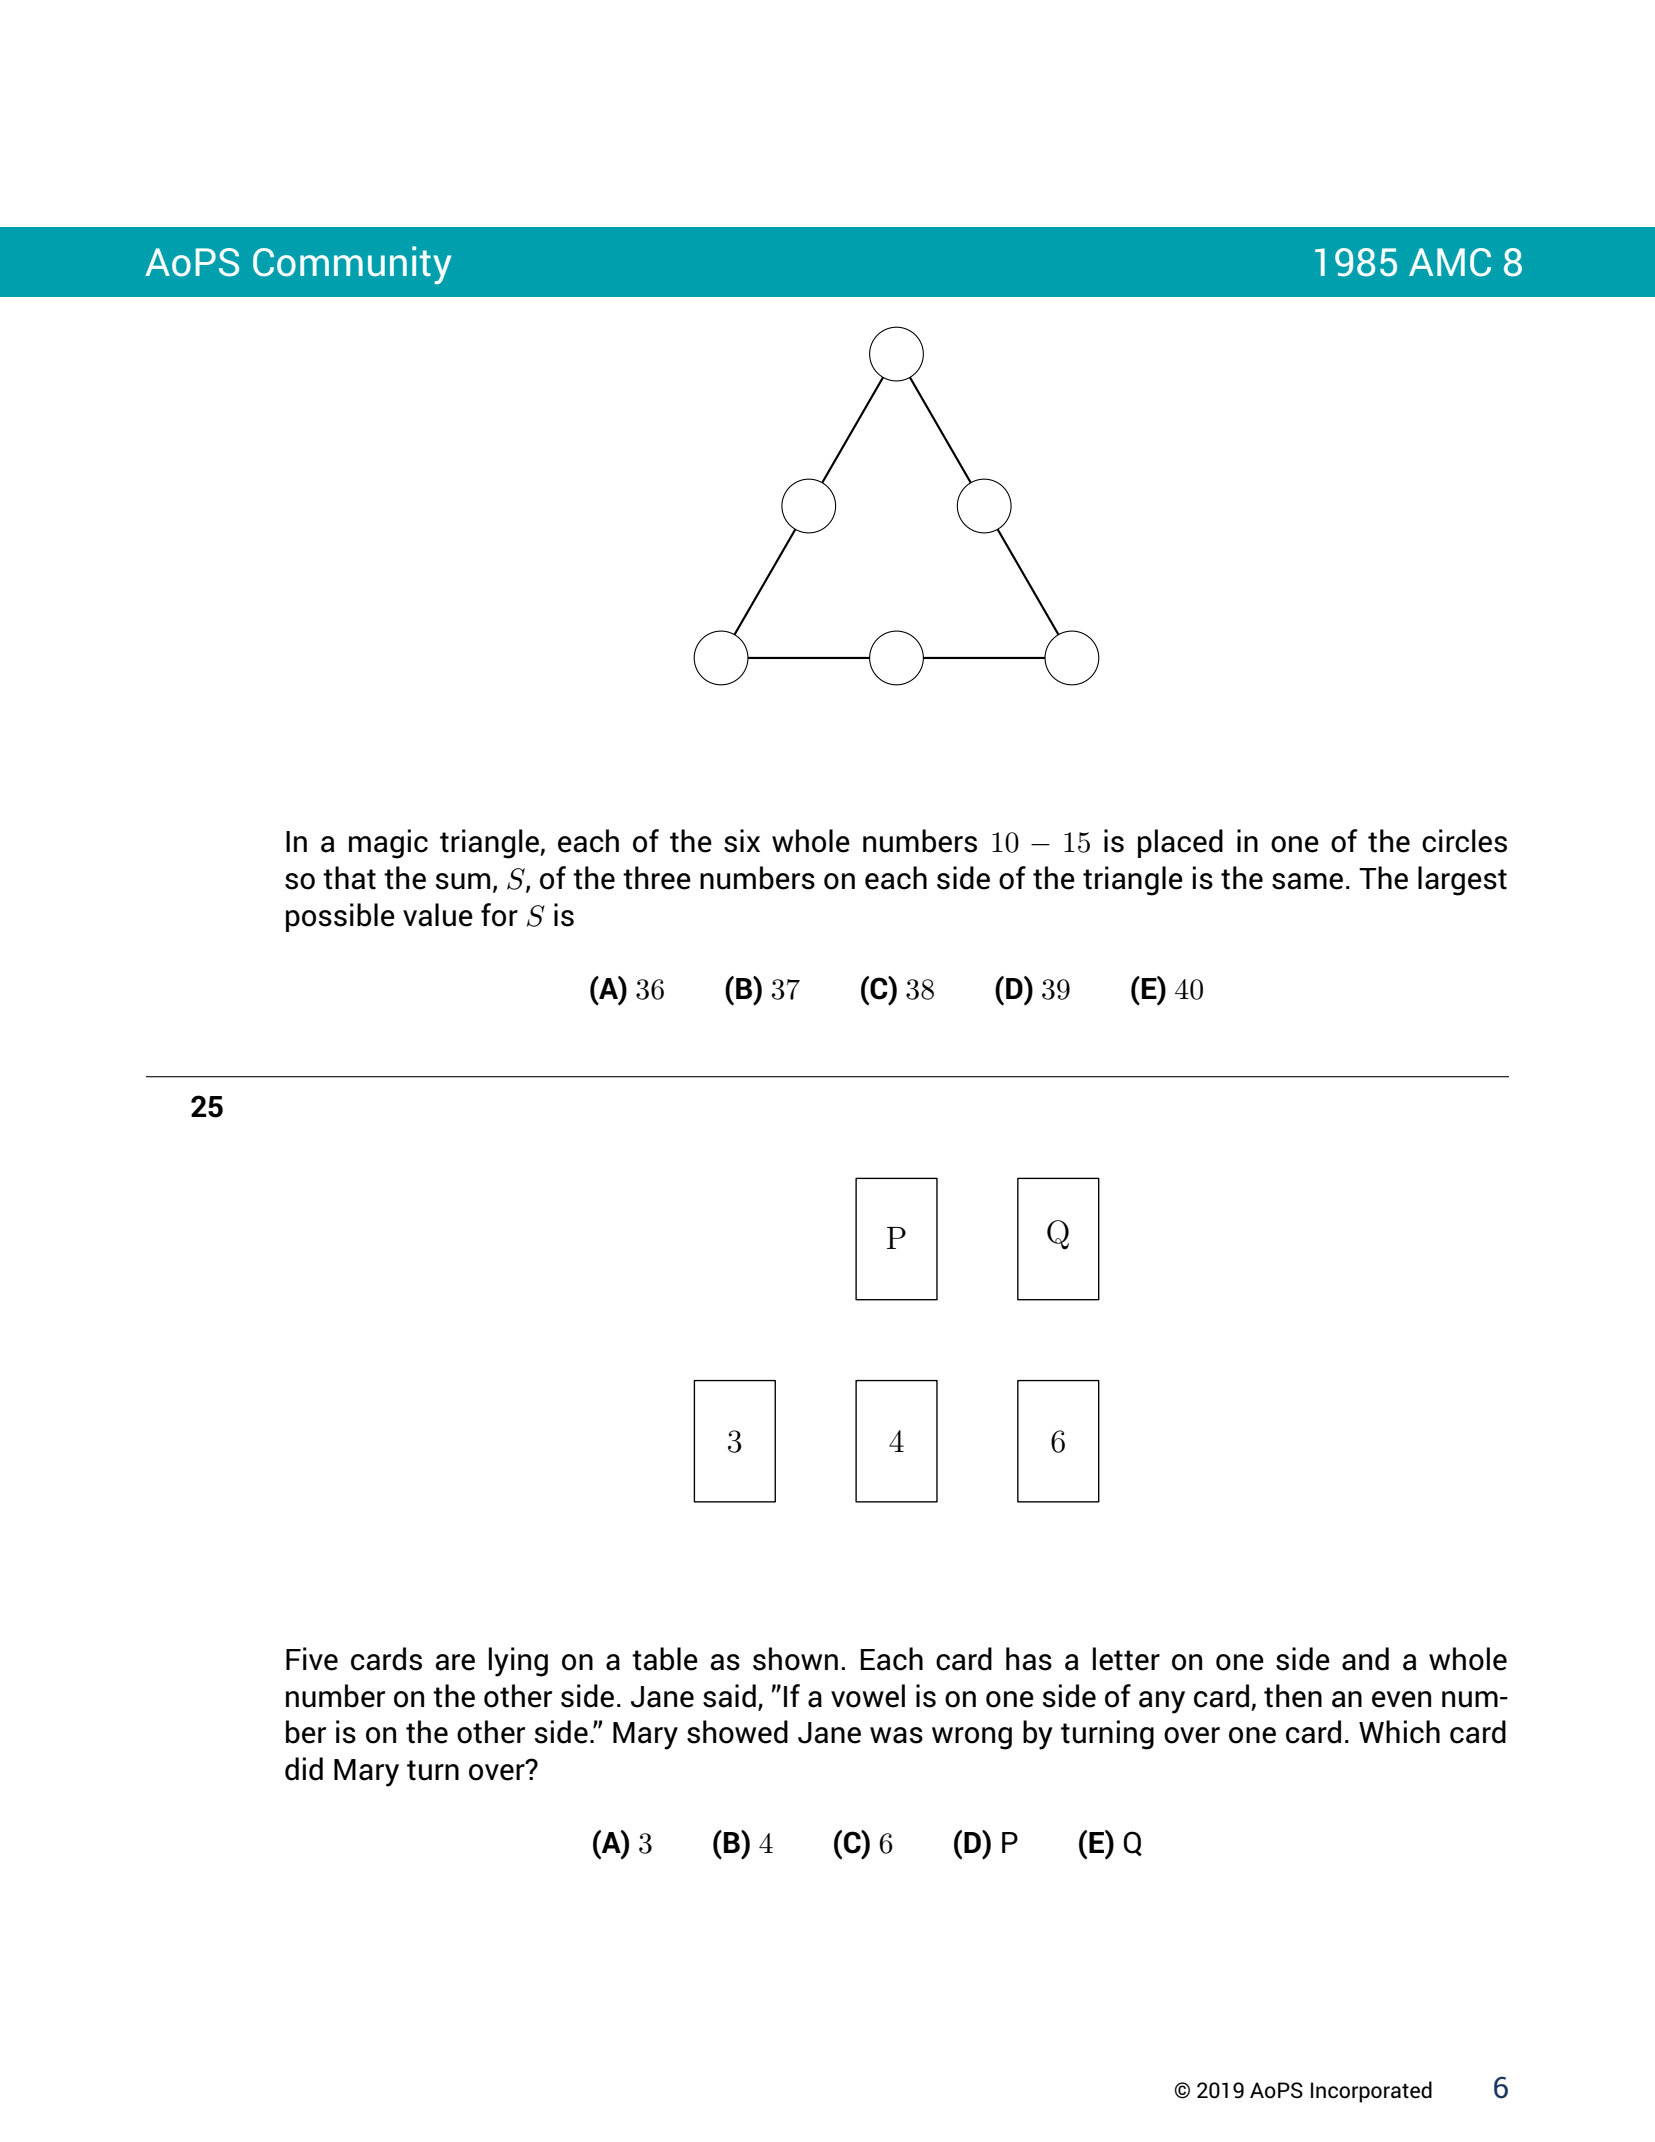  I want to click on AMC, so click(1450, 262).
